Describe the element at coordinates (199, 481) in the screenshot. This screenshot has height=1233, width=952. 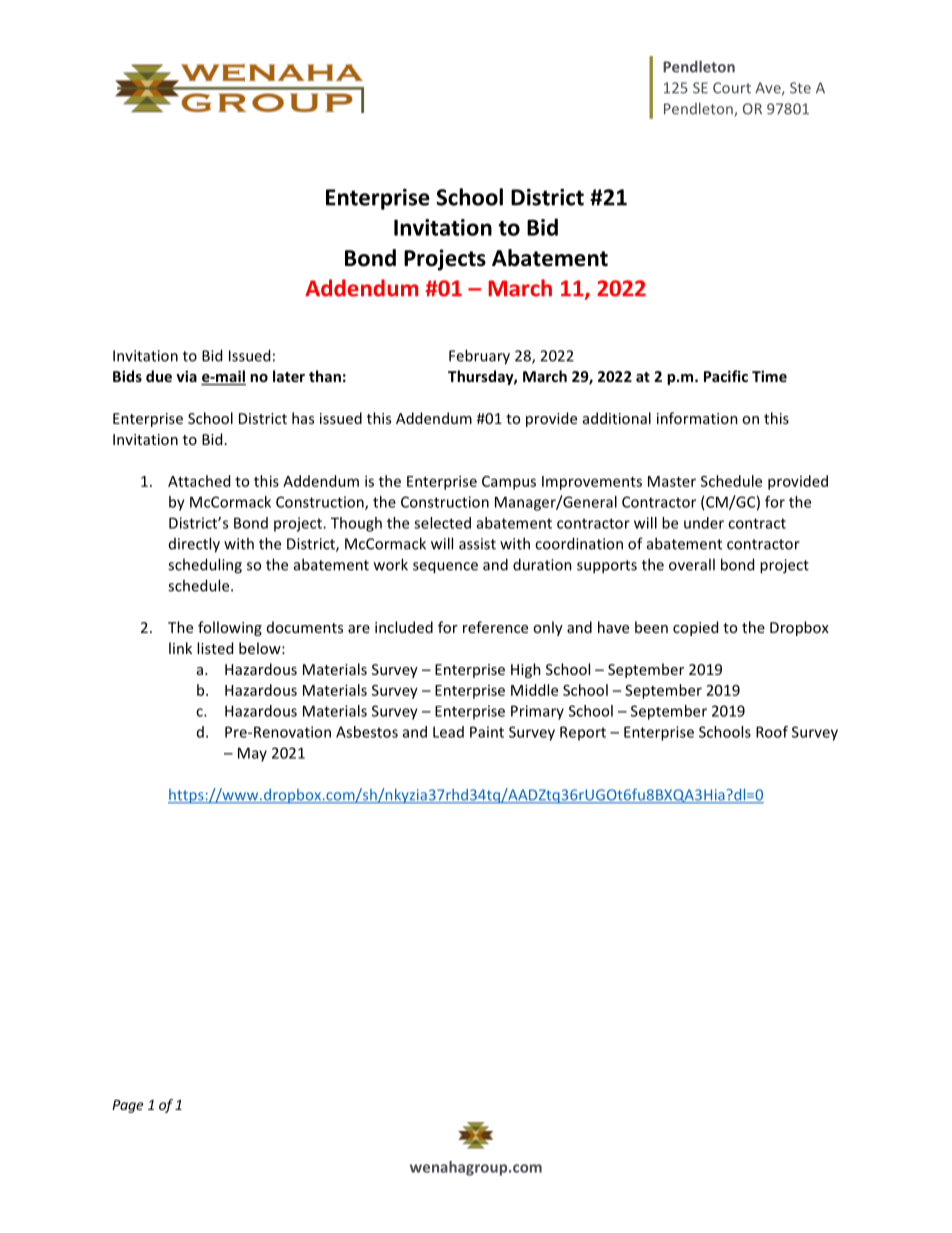
I see `Attached` at that location.
